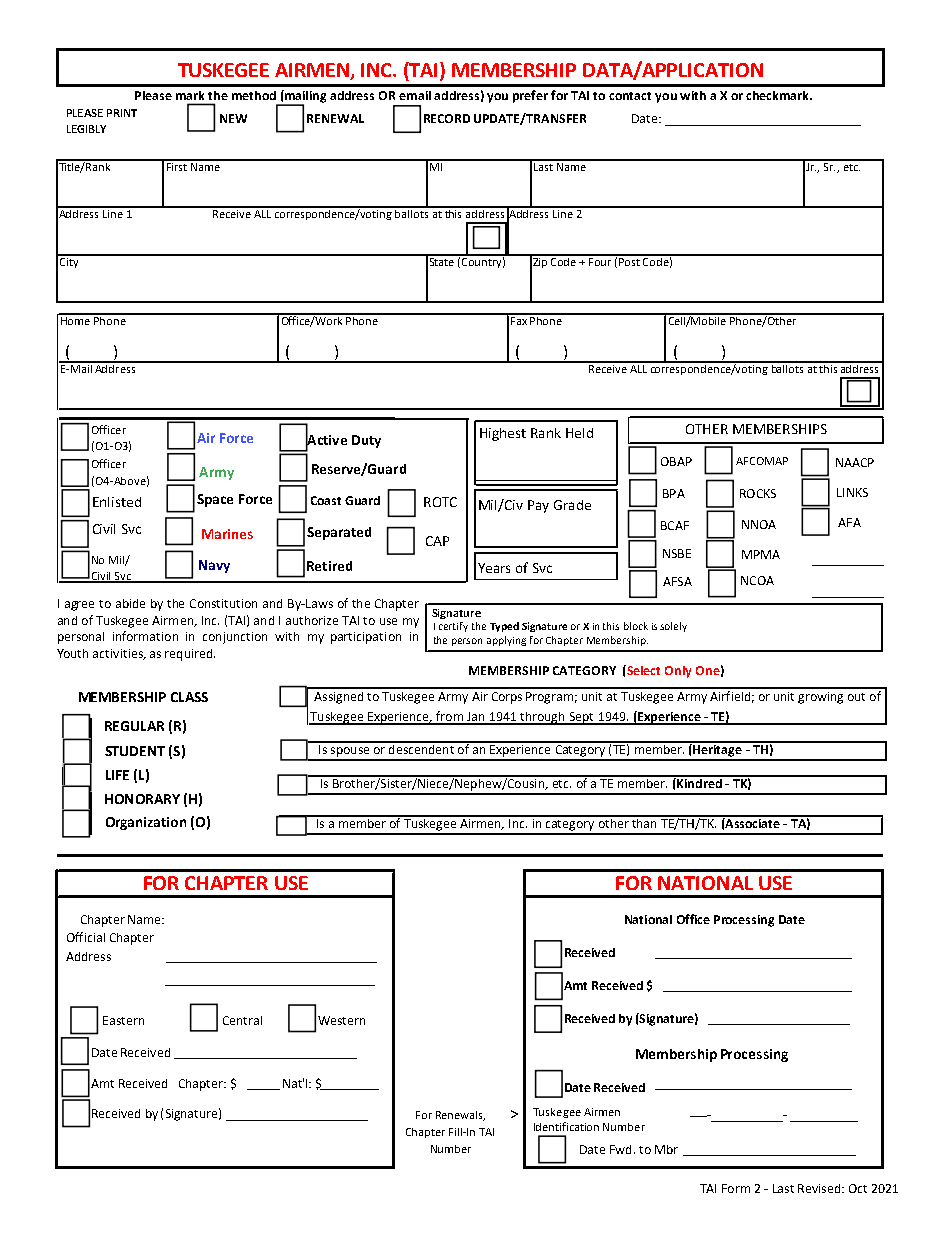 Image resolution: width=952 pixels, height=1233 pixels. What do you see at coordinates (530, 96) in the page?
I see `prefer` at bounding box center [530, 96].
